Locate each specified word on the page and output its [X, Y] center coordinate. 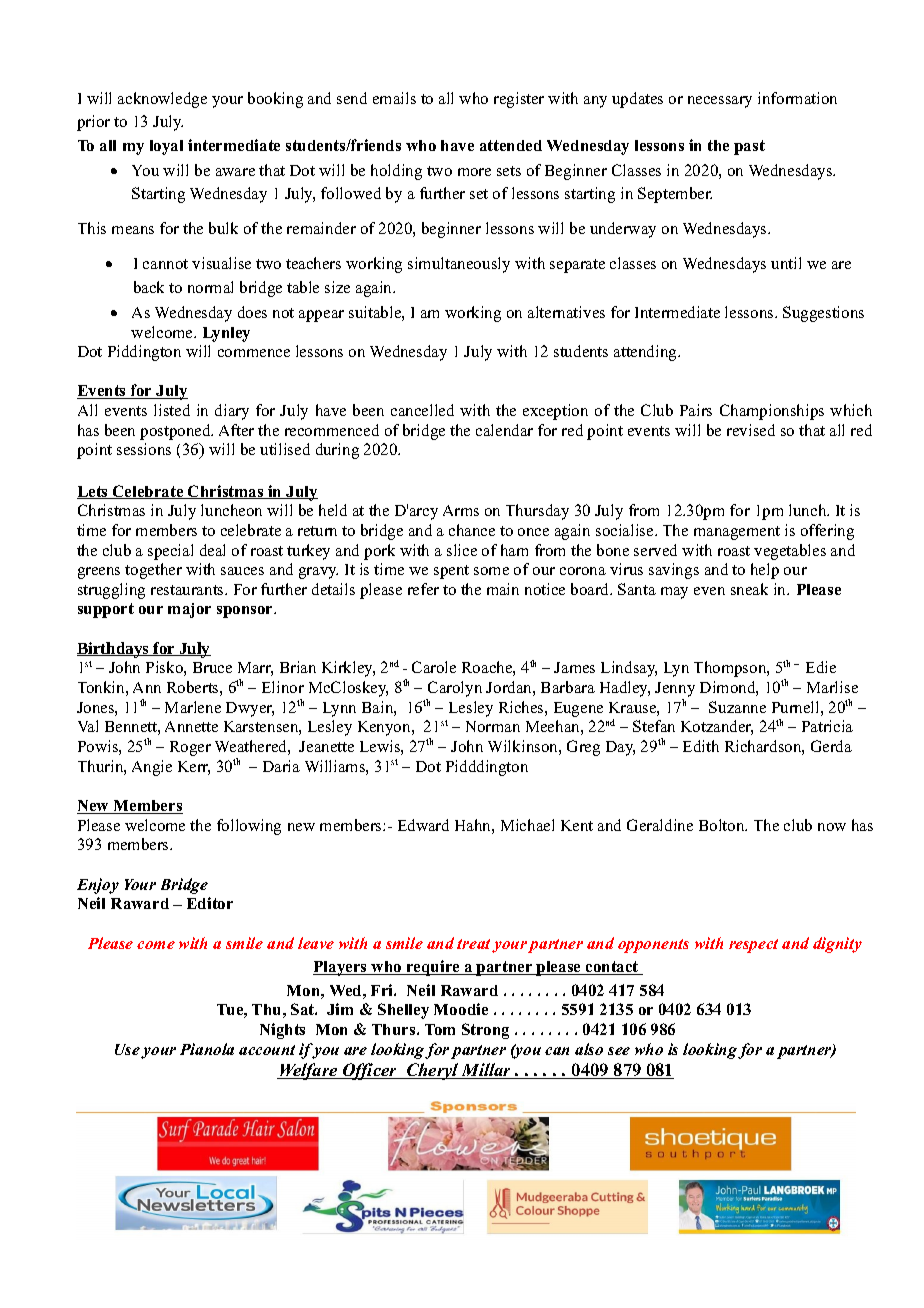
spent [451, 572]
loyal [166, 147]
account [267, 1050]
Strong [485, 1031]
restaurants [188, 590]
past [749, 147]
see [619, 1051]
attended [511, 145]
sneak [749, 589]
